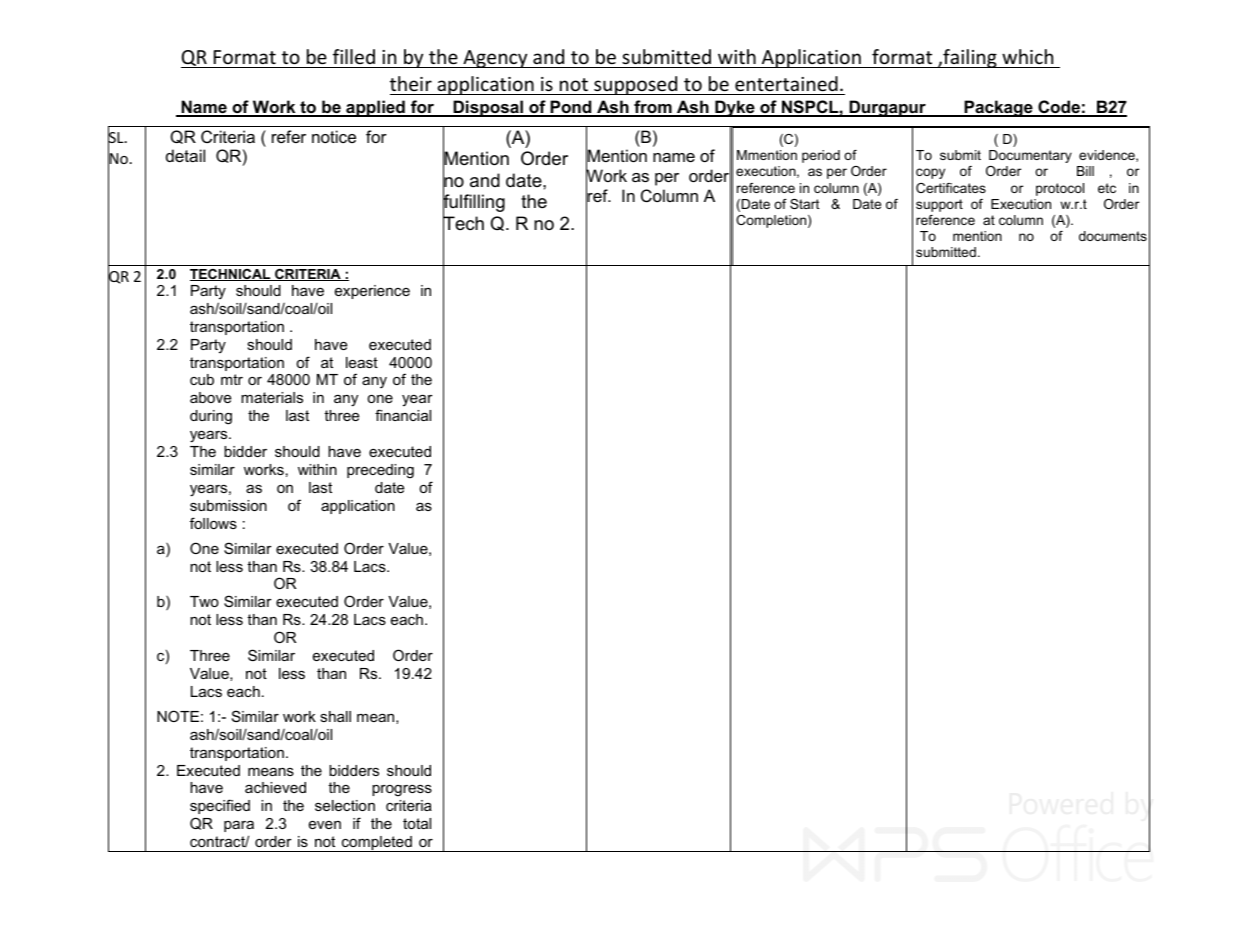 This screenshot has width=1233, height=952. What do you see at coordinates (362, 362) in the screenshot?
I see `least` at bounding box center [362, 362].
